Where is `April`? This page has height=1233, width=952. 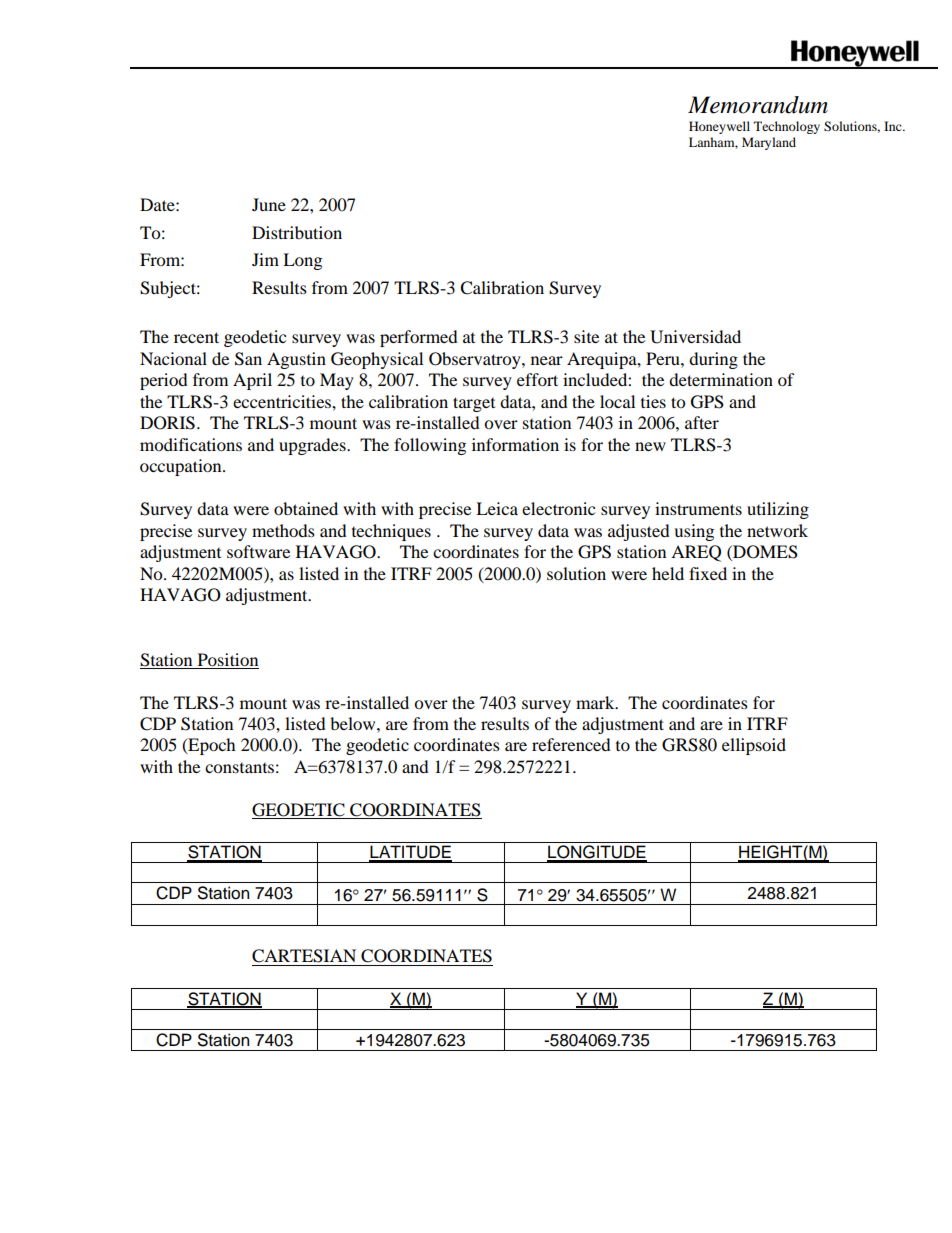
April is located at coordinates (252, 381).
